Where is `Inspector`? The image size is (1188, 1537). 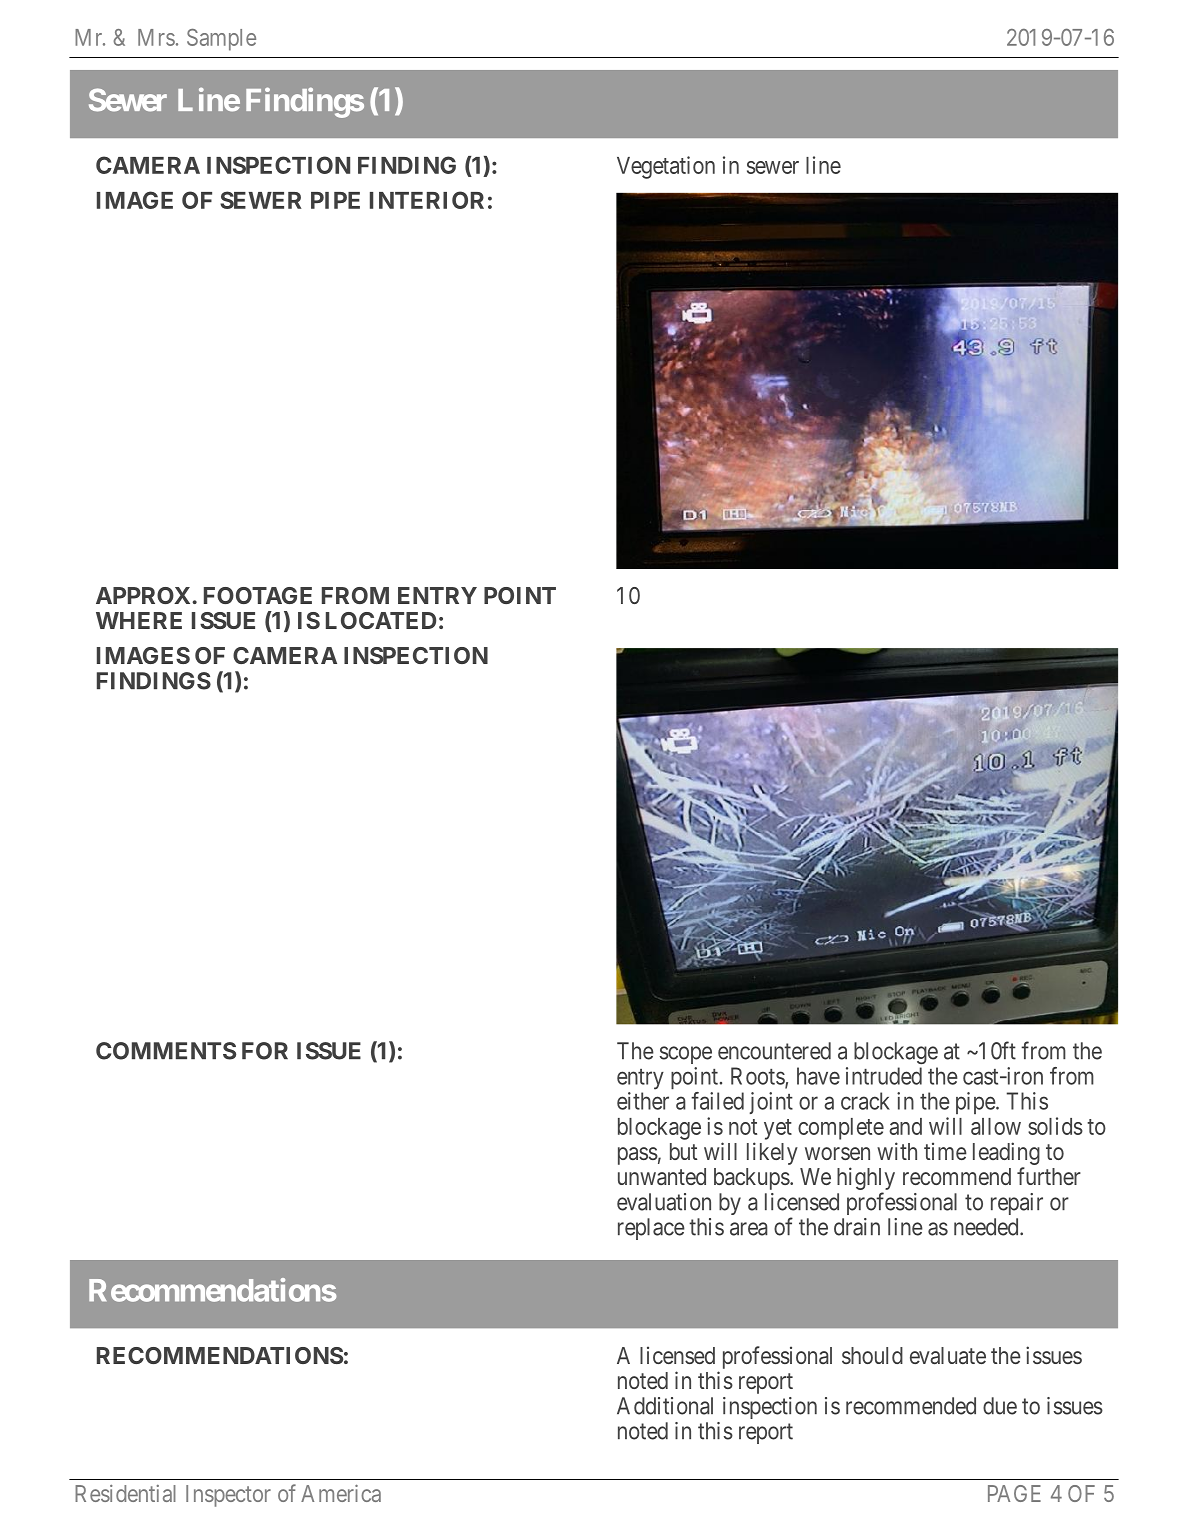 Inspector is located at coordinates (228, 1496).
